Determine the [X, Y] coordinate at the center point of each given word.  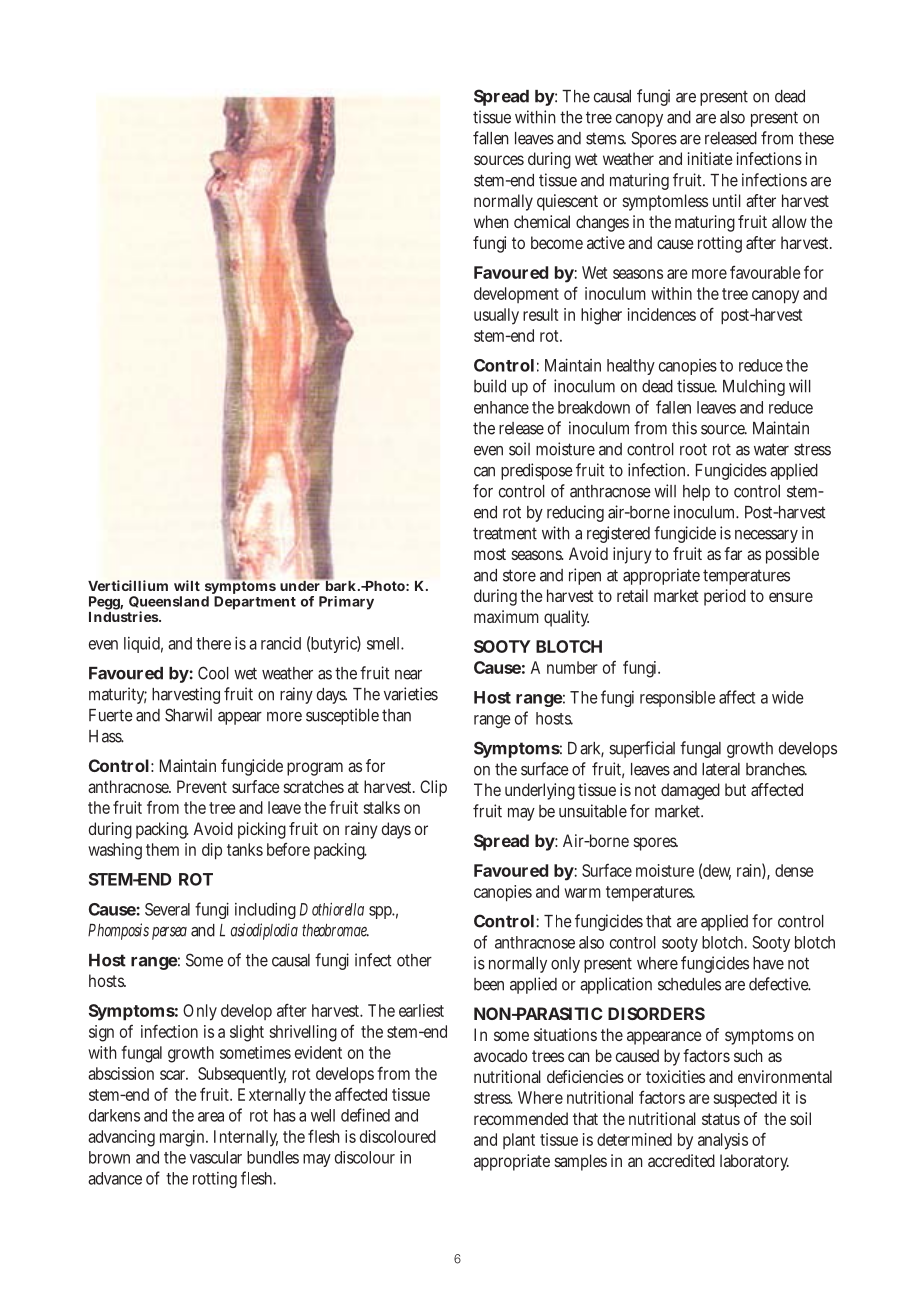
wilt [187, 585]
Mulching [754, 387]
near [408, 675]
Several [167, 909]
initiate [710, 158]
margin [184, 1138]
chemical [542, 221]
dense [794, 870]
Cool [213, 673]
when [491, 221]
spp [382, 912]
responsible [678, 698]
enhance [501, 407]
